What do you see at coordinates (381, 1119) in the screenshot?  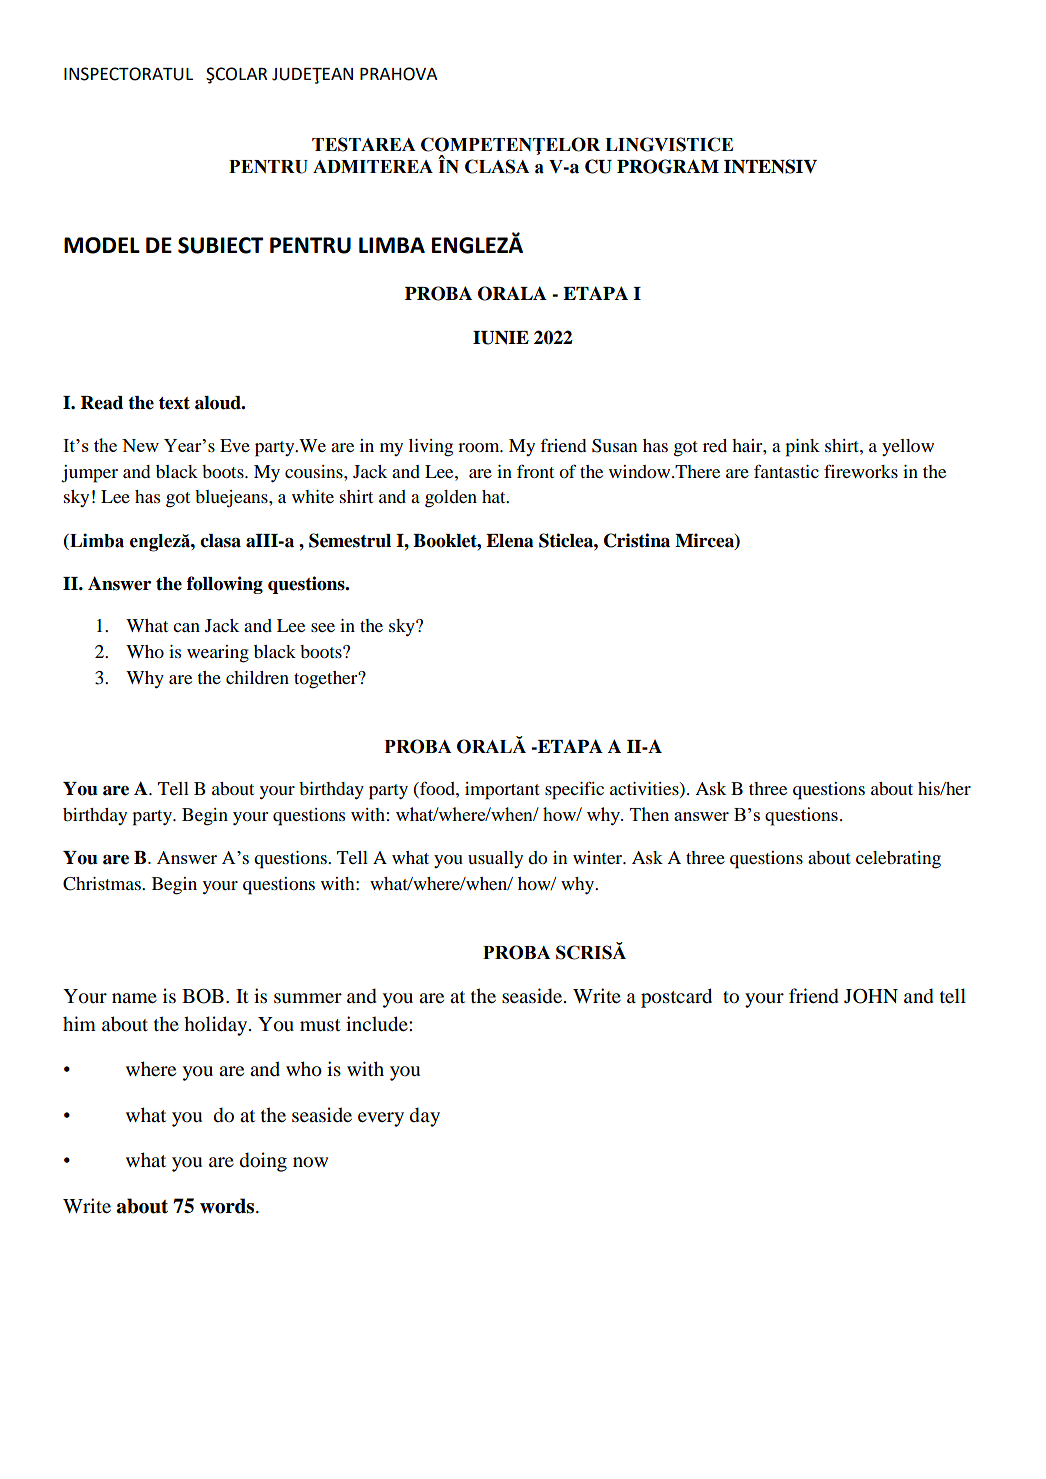 I see `every` at bounding box center [381, 1119].
